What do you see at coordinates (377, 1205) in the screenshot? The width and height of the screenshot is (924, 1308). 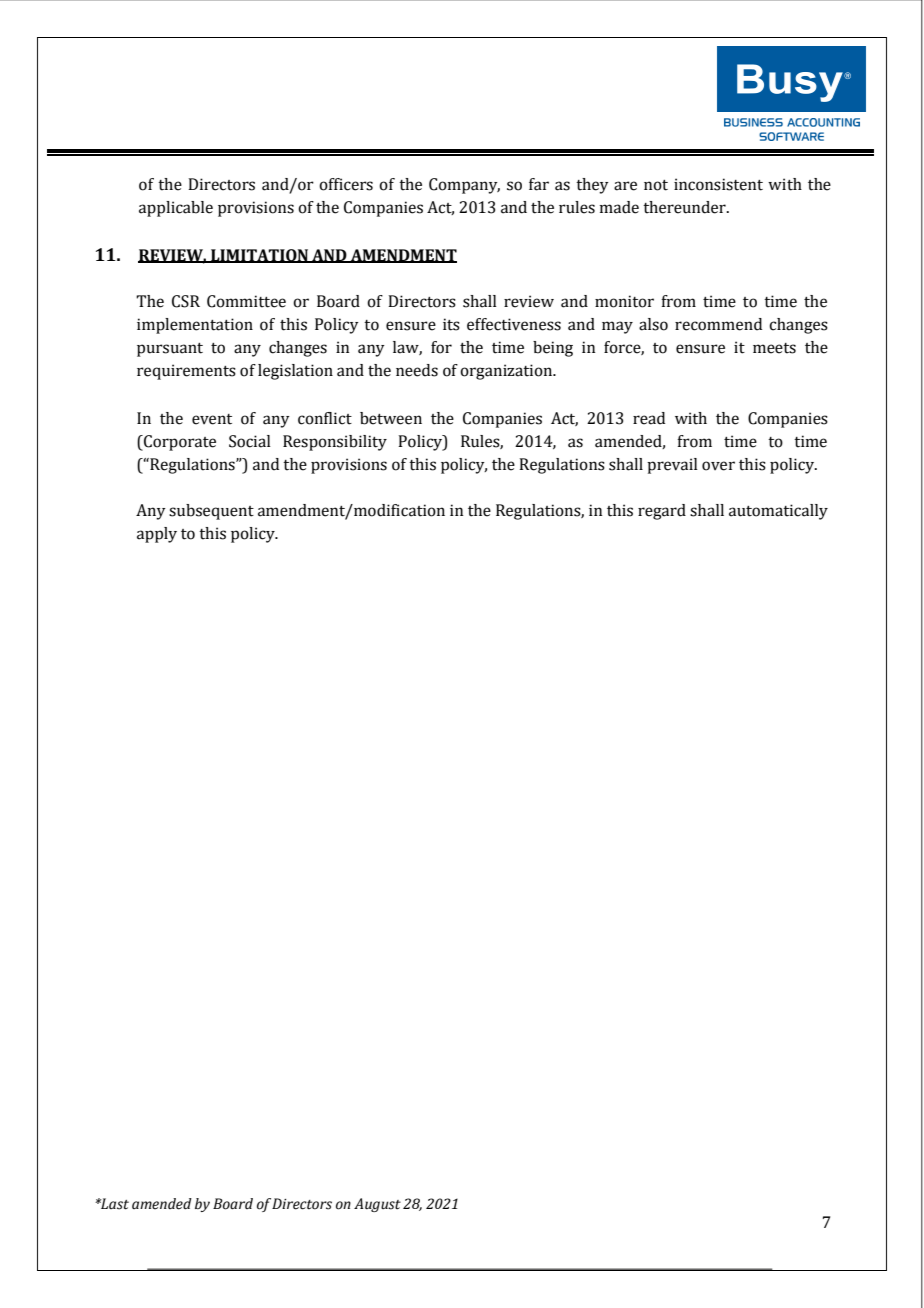 I see `August` at bounding box center [377, 1205].
